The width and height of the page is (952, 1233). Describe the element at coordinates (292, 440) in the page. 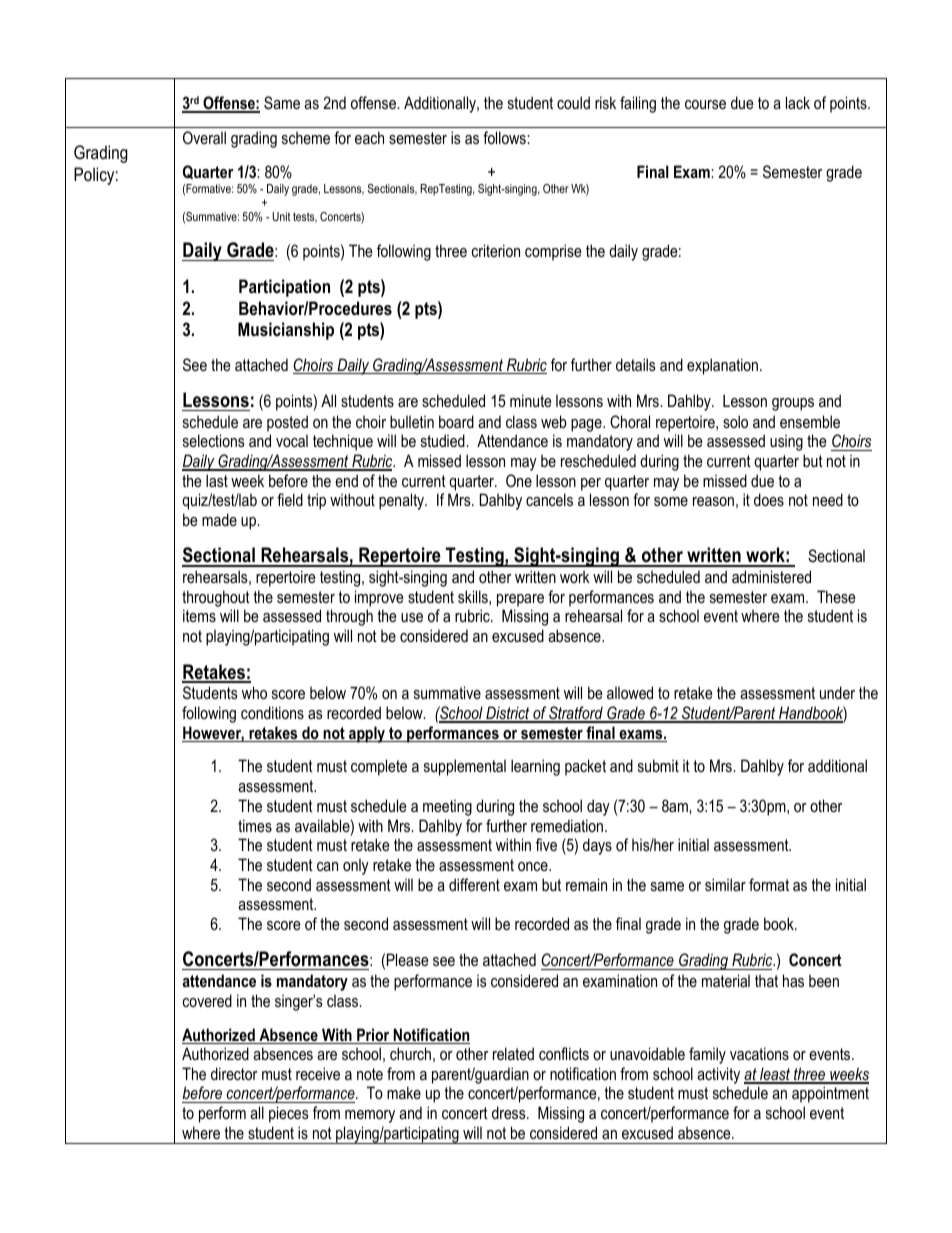

I see `vocal` at that location.
